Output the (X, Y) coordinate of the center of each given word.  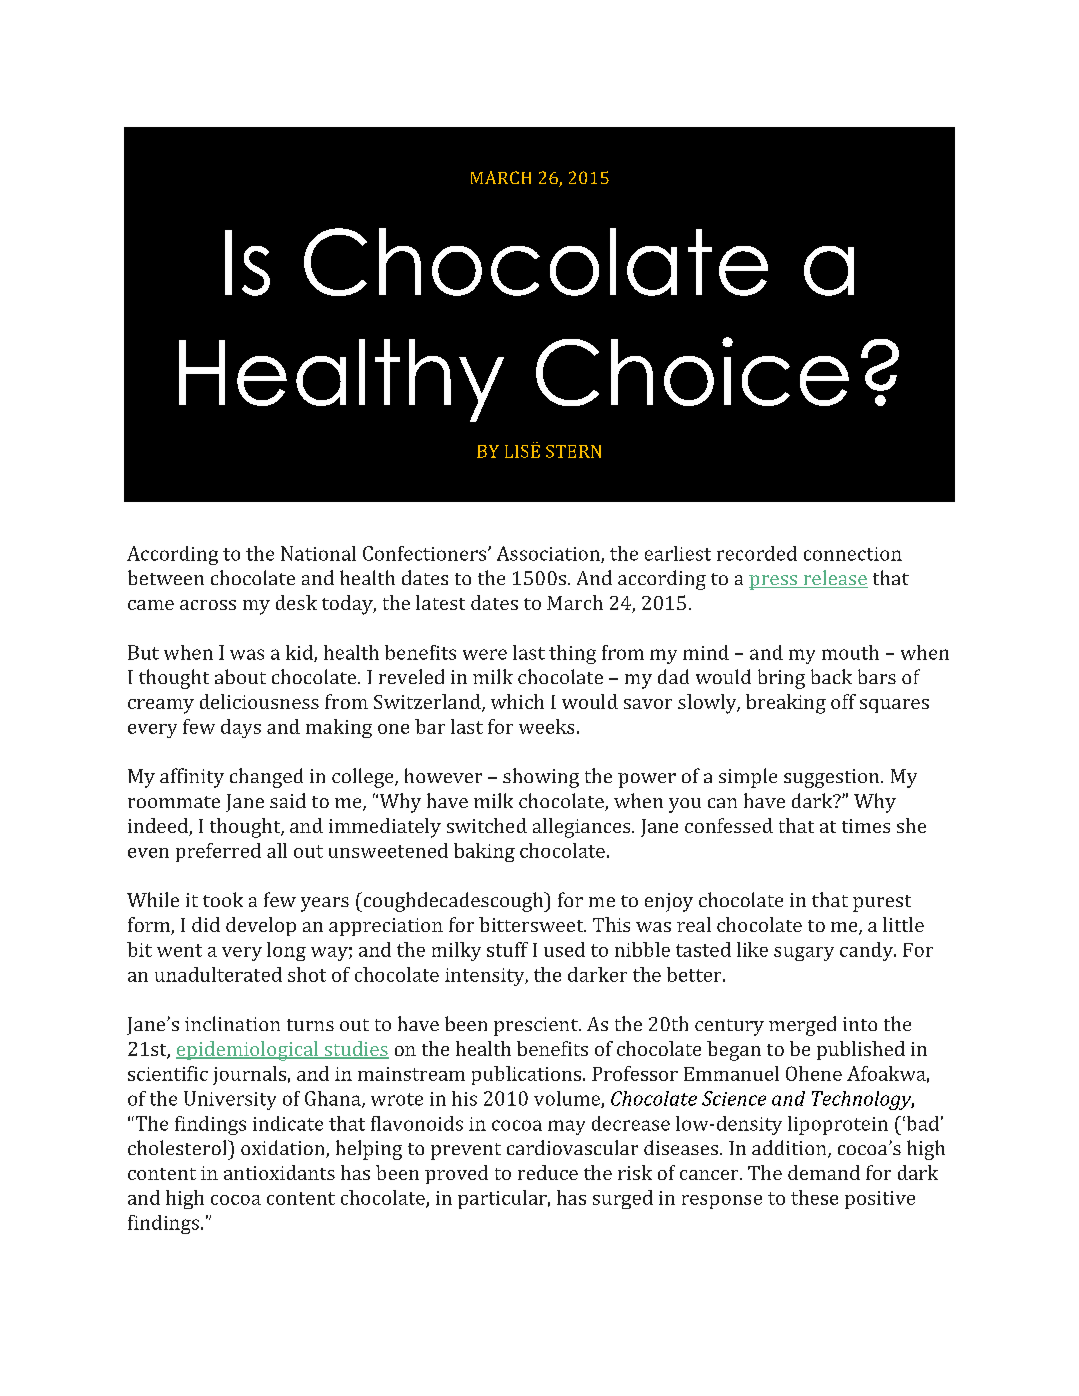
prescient (537, 1026)
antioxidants (279, 1172)
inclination (232, 1023)
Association (549, 554)
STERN (573, 451)
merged (802, 1026)
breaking (786, 704)
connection (853, 554)
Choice (692, 371)
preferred (218, 852)
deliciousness (259, 701)
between (166, 577)
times (866, 826)
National (318, 553)
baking (484, 852)
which (517, 701)
